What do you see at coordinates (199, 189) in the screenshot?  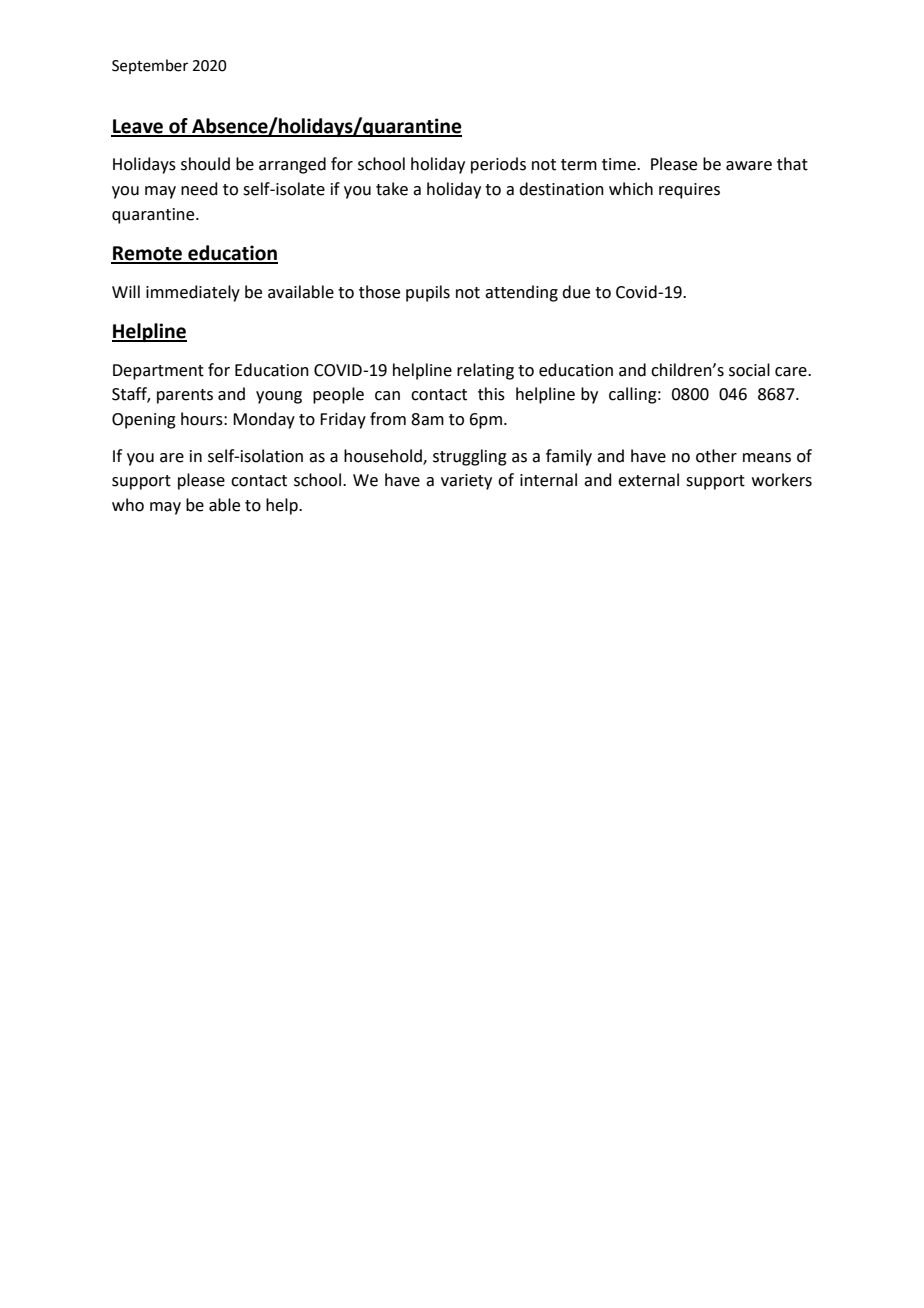 I see `need` at bounding box center [199, 189].
